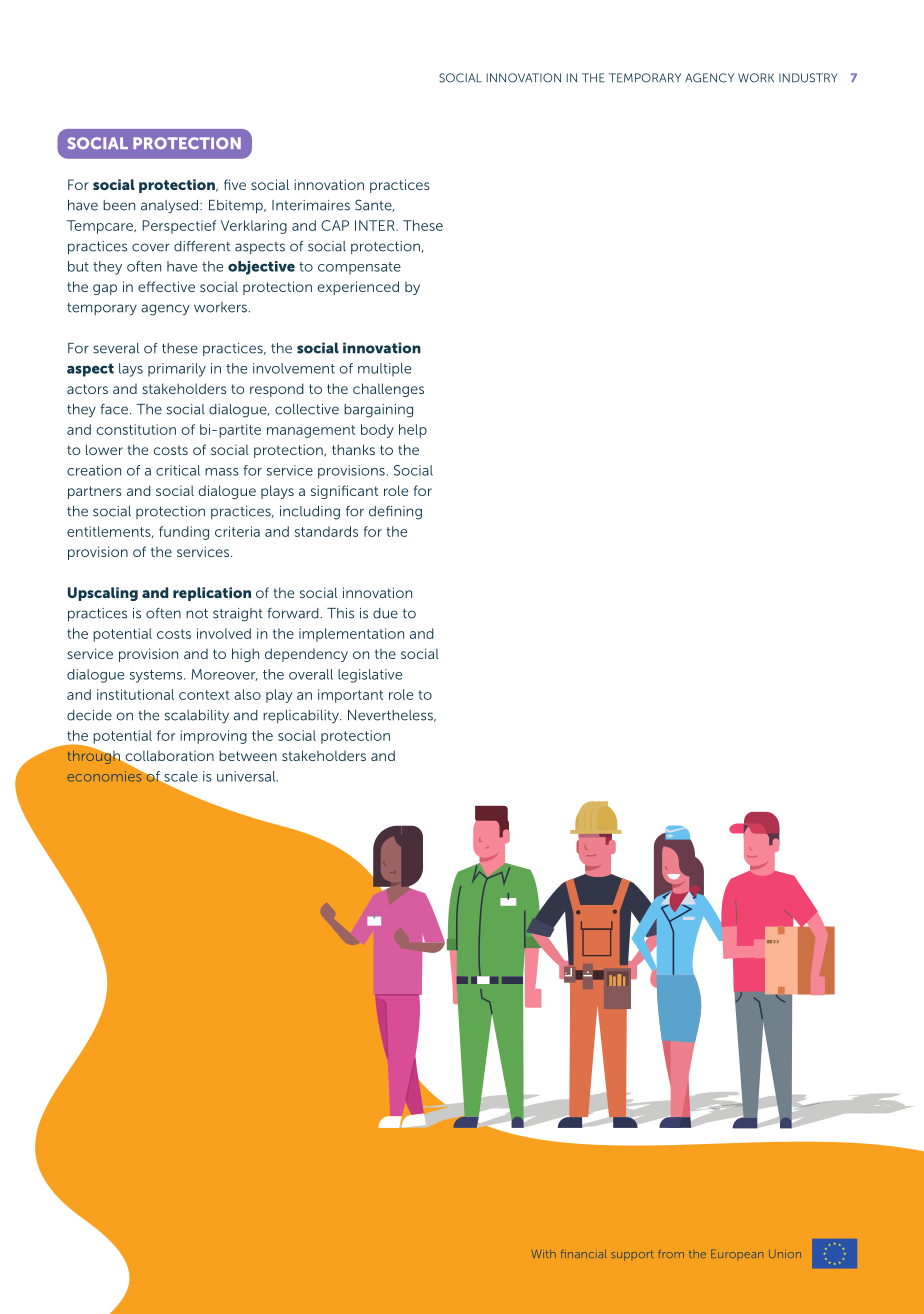  Describe the element at coordinates (388, 390) in the screenshot. I see `challenges` at that location.
